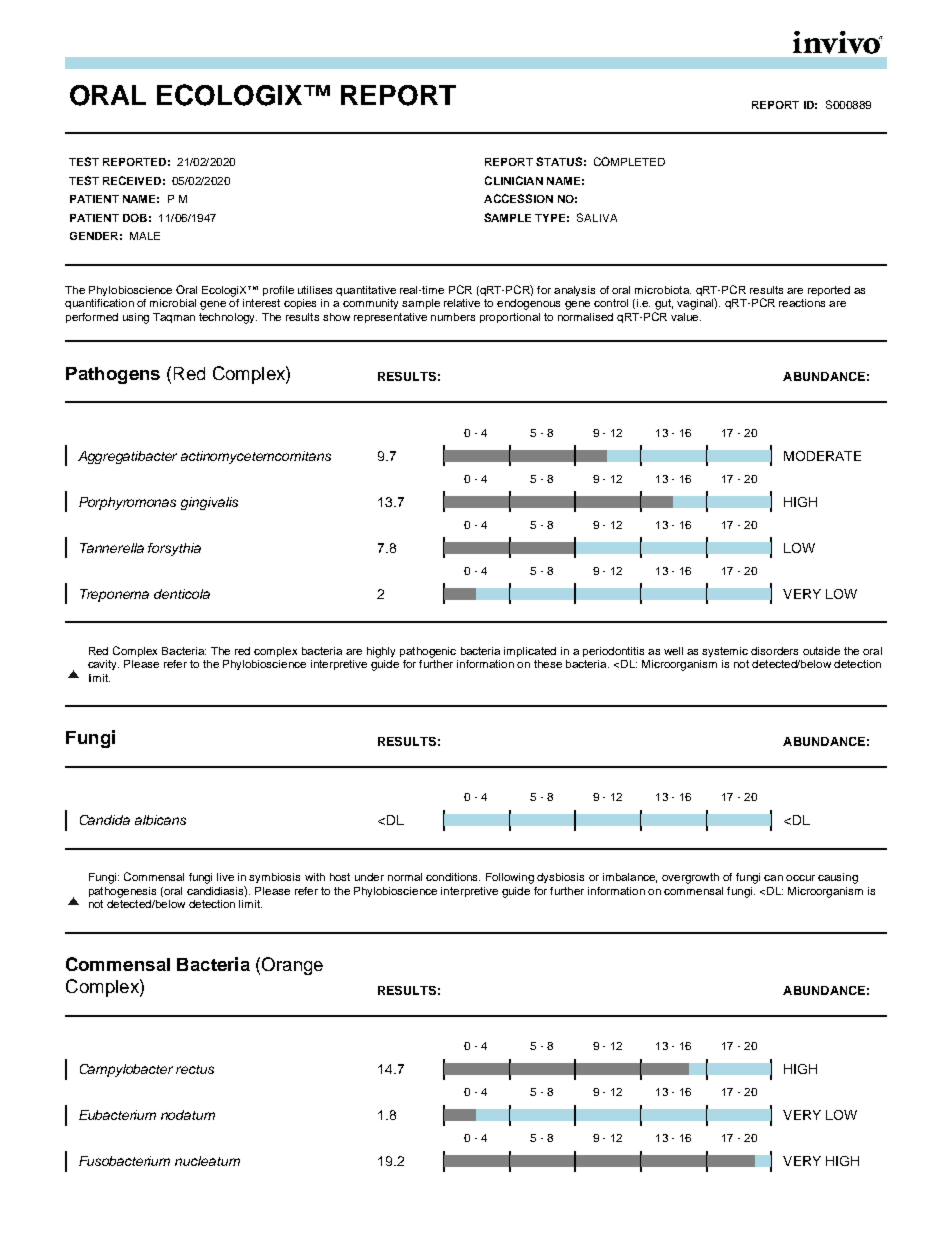 This image has height=1233, width=952. Describe the element at coordinates (453, 877) in the image. I see `conditions` at that location.
